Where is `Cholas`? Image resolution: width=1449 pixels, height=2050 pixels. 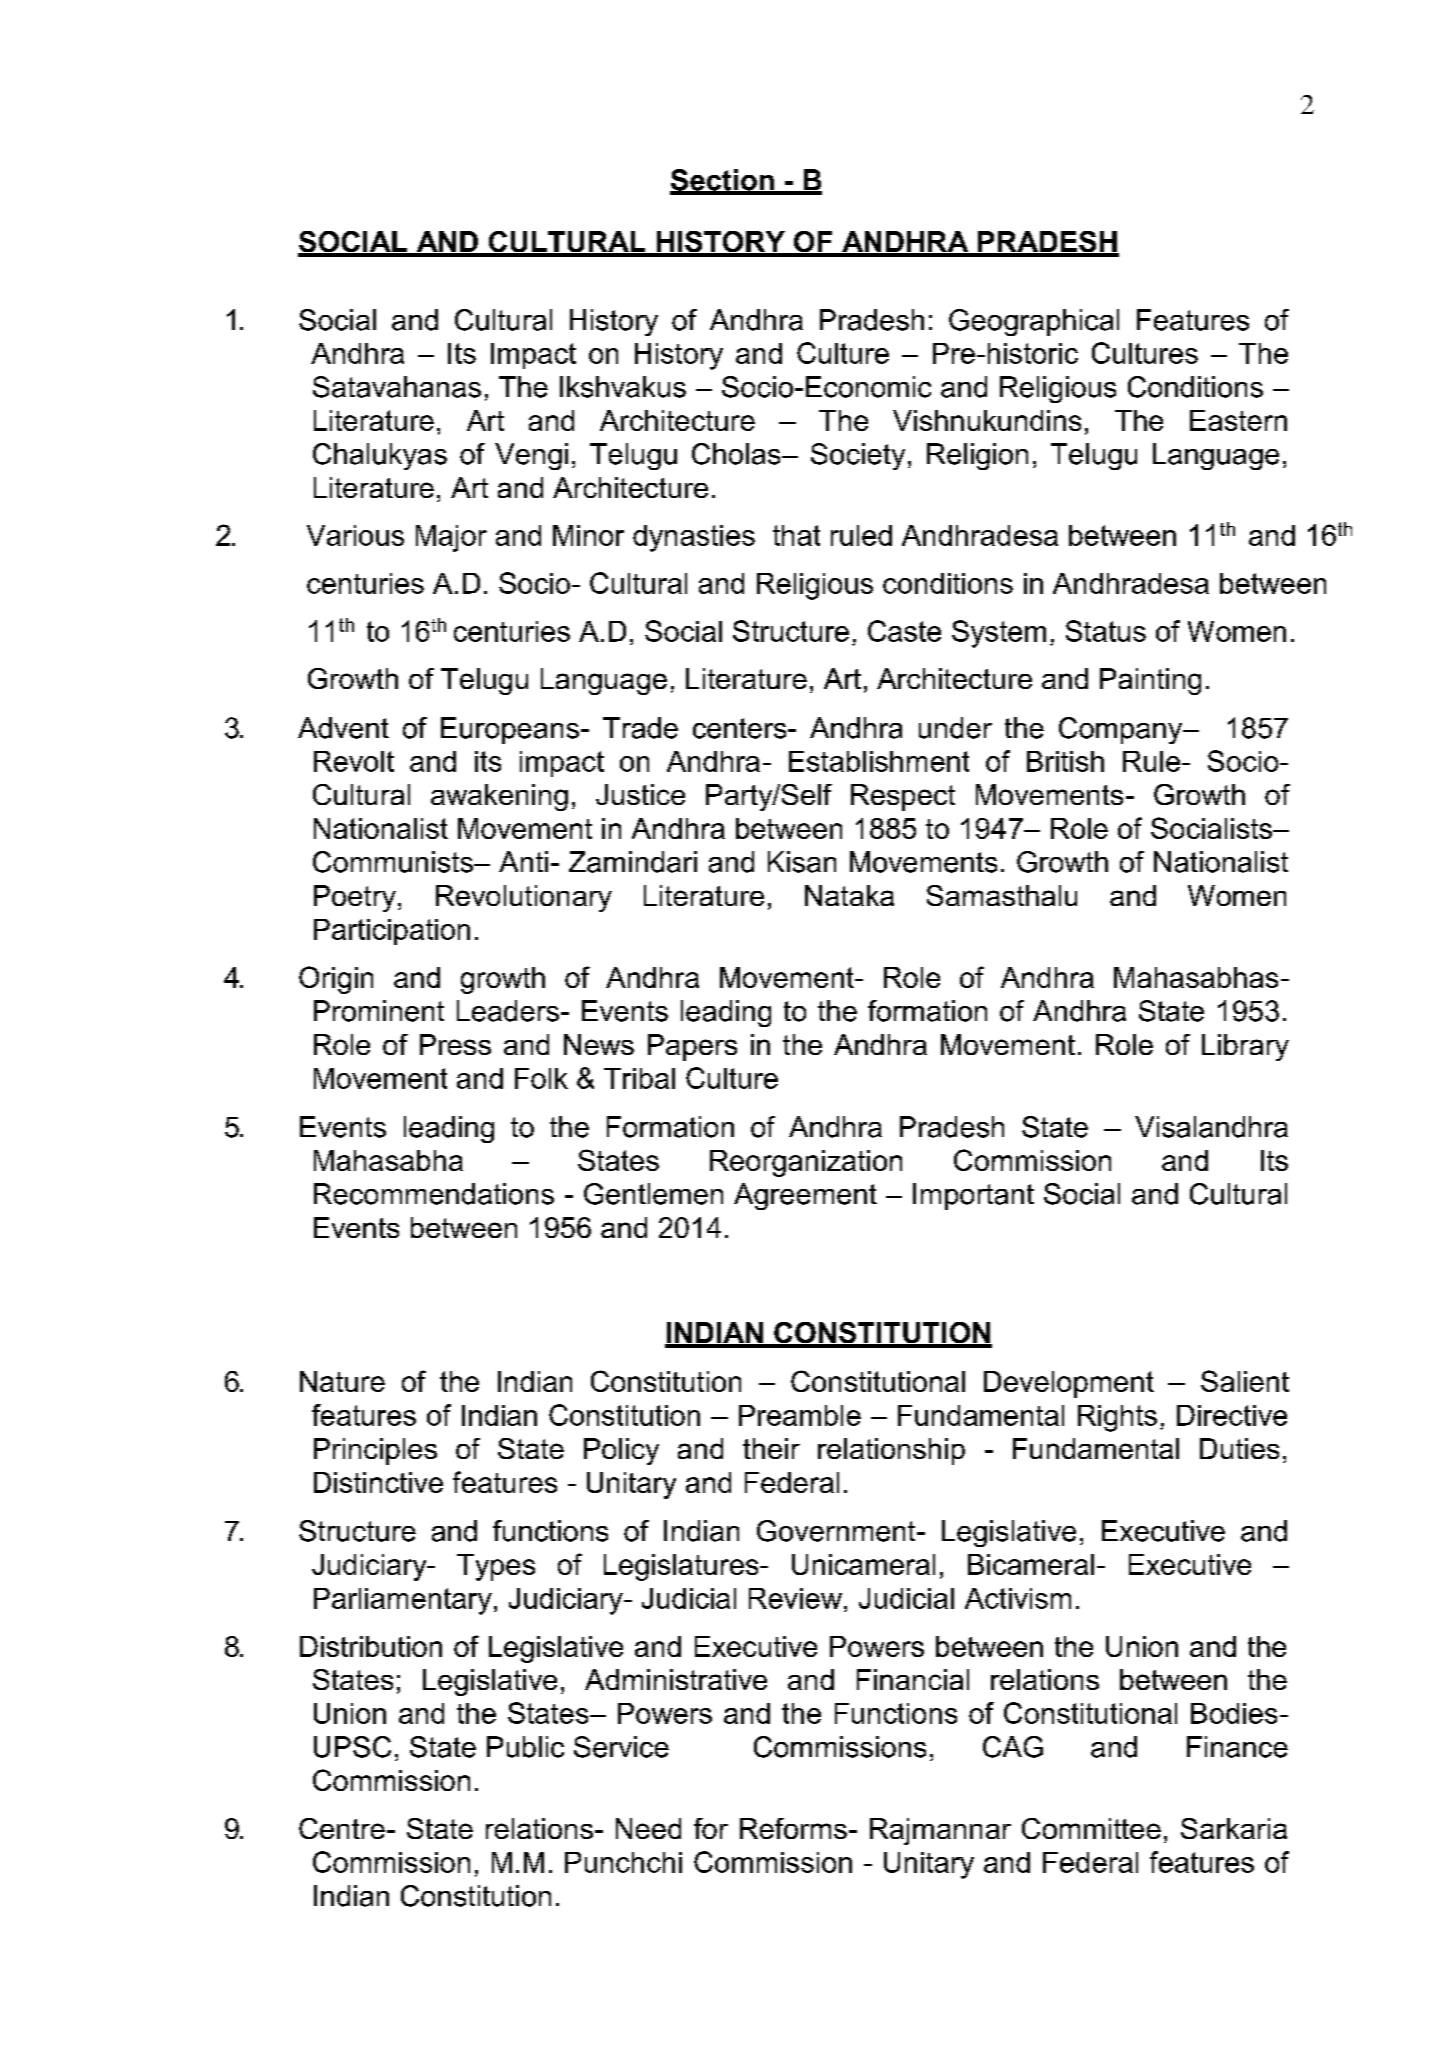
Cholas is located at coordinates (737, 454).
